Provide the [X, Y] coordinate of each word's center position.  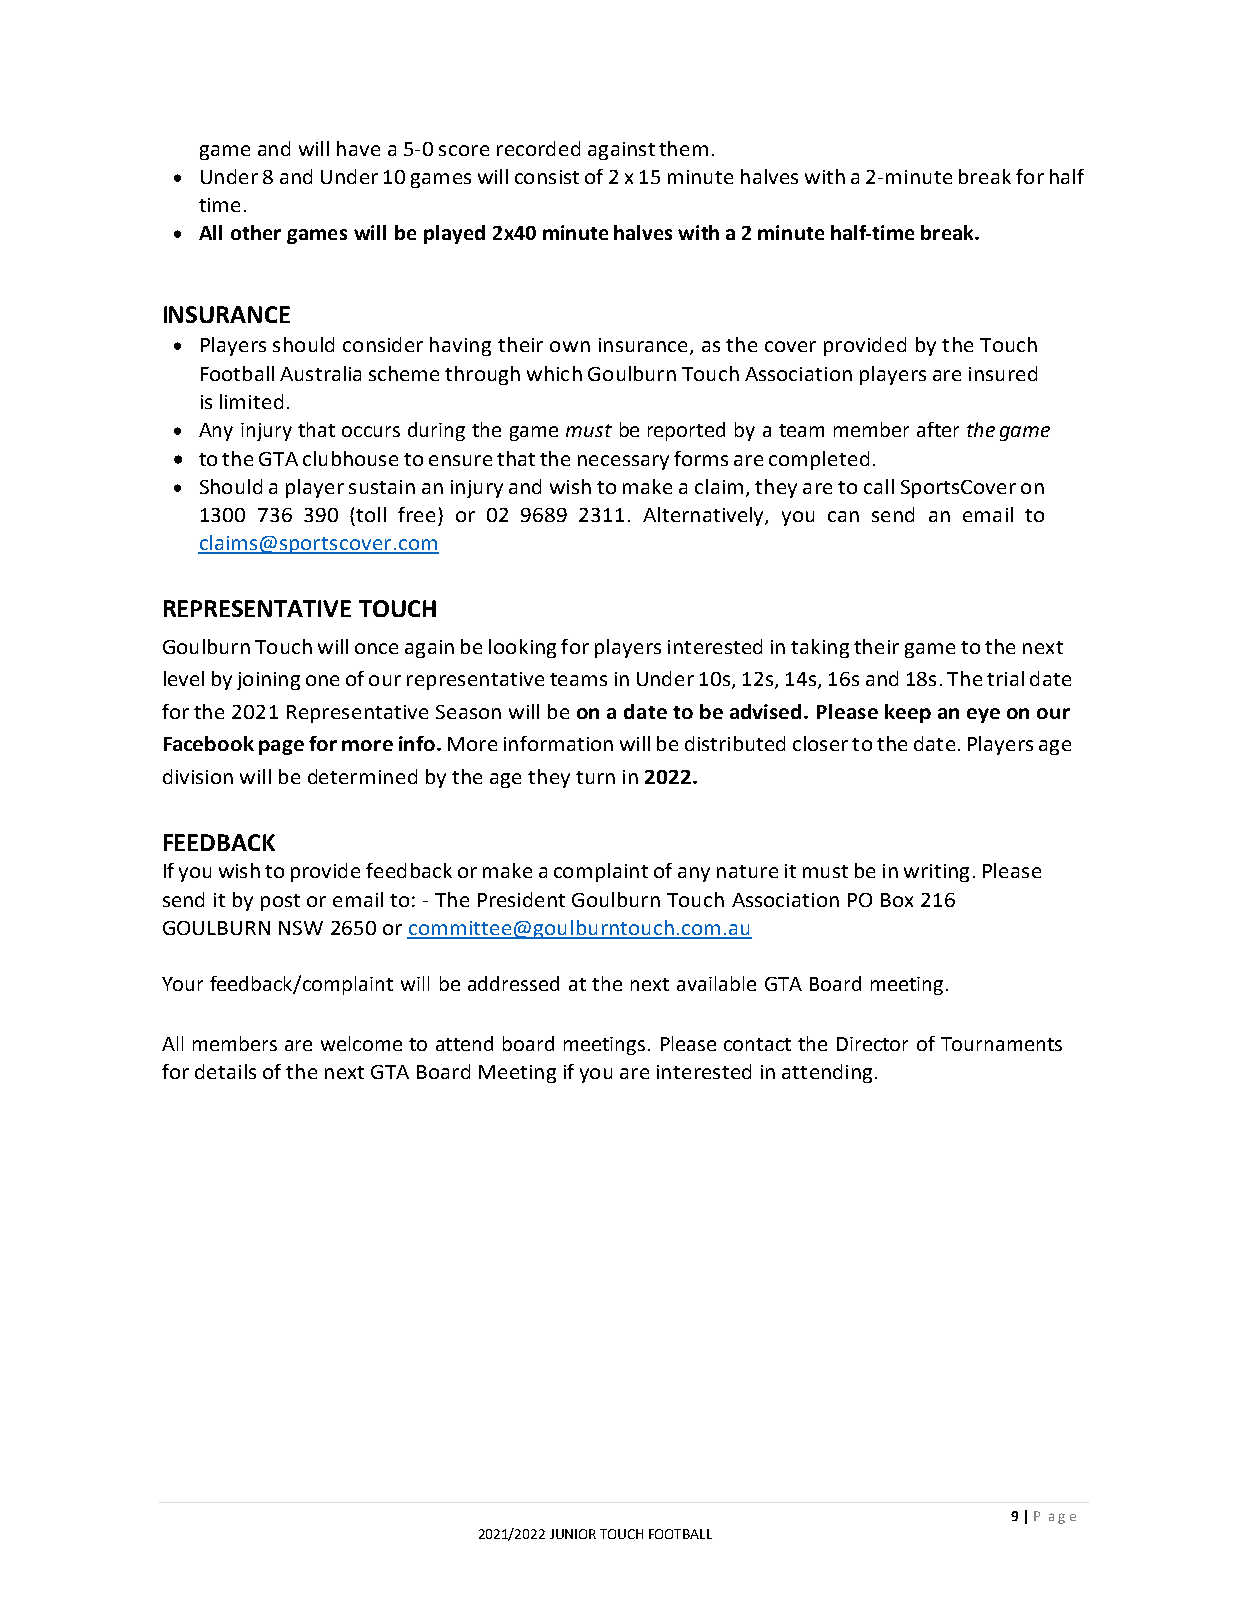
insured [1003, 373]
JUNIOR [573, 1534]
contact [757, 1044]
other [256, 232]
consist [547, 177]
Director [872, 1044]
